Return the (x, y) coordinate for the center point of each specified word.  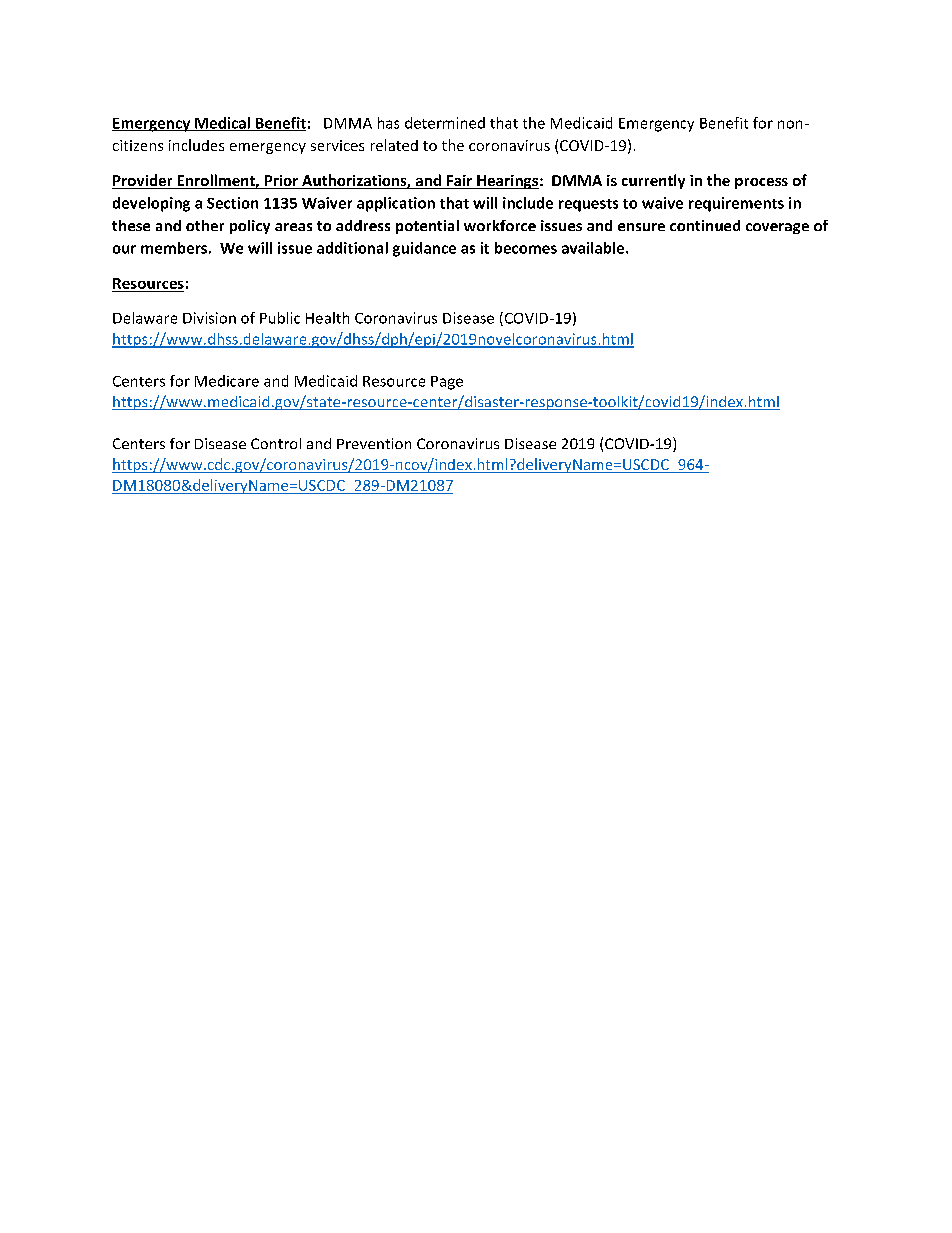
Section (232, 203)
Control (276, 443)
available (594, 248)
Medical (222, 124)
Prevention (374, 443)
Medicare (227, 381)
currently (653, 181)
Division (209, 318)
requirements (736, 204)
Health (327, 318)
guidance (424, 249)
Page (447, 383)
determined (445, 123)
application (396, 204)
